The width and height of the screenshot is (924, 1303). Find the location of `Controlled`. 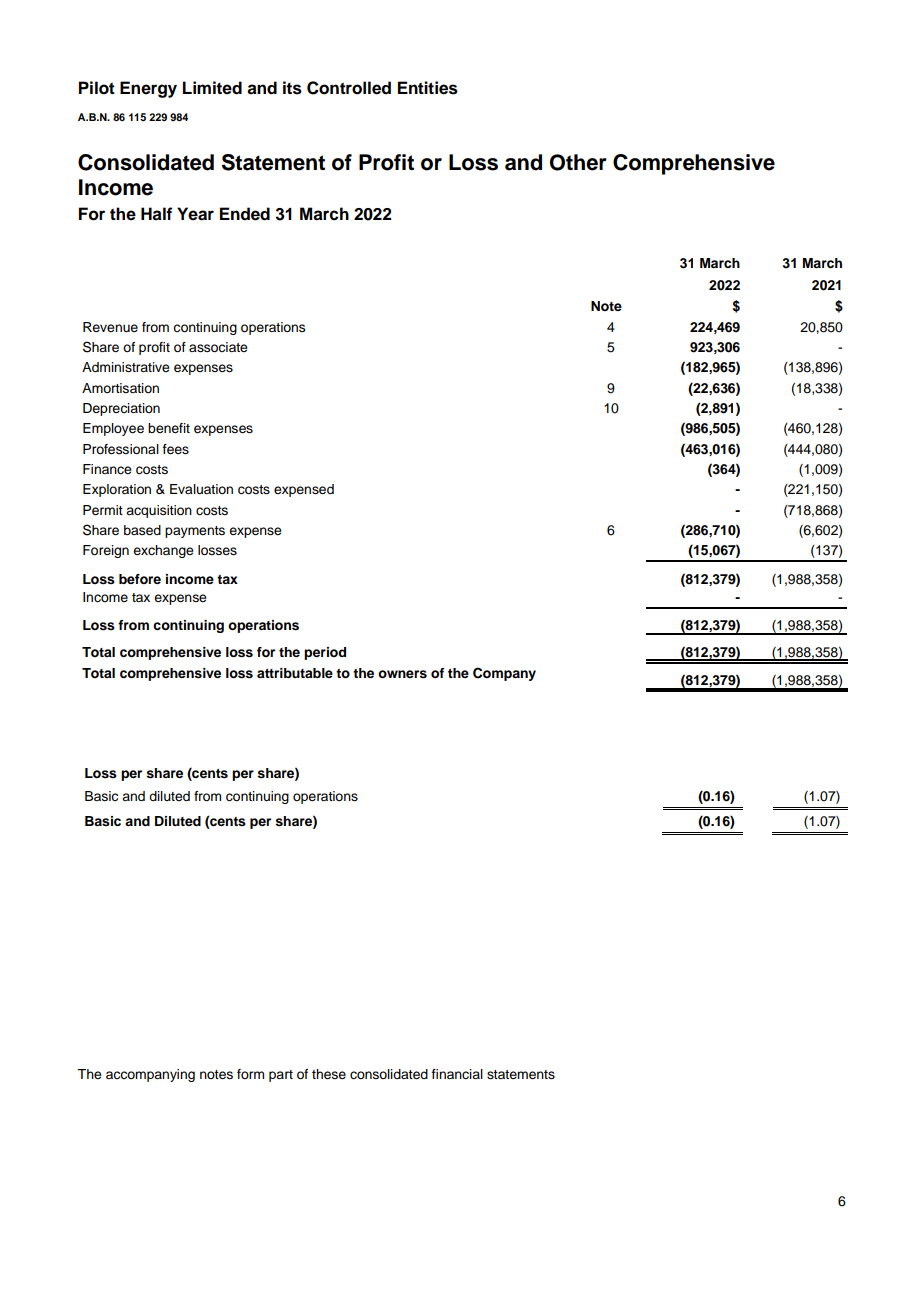

Controlled is located at coordinates (349, 88).
